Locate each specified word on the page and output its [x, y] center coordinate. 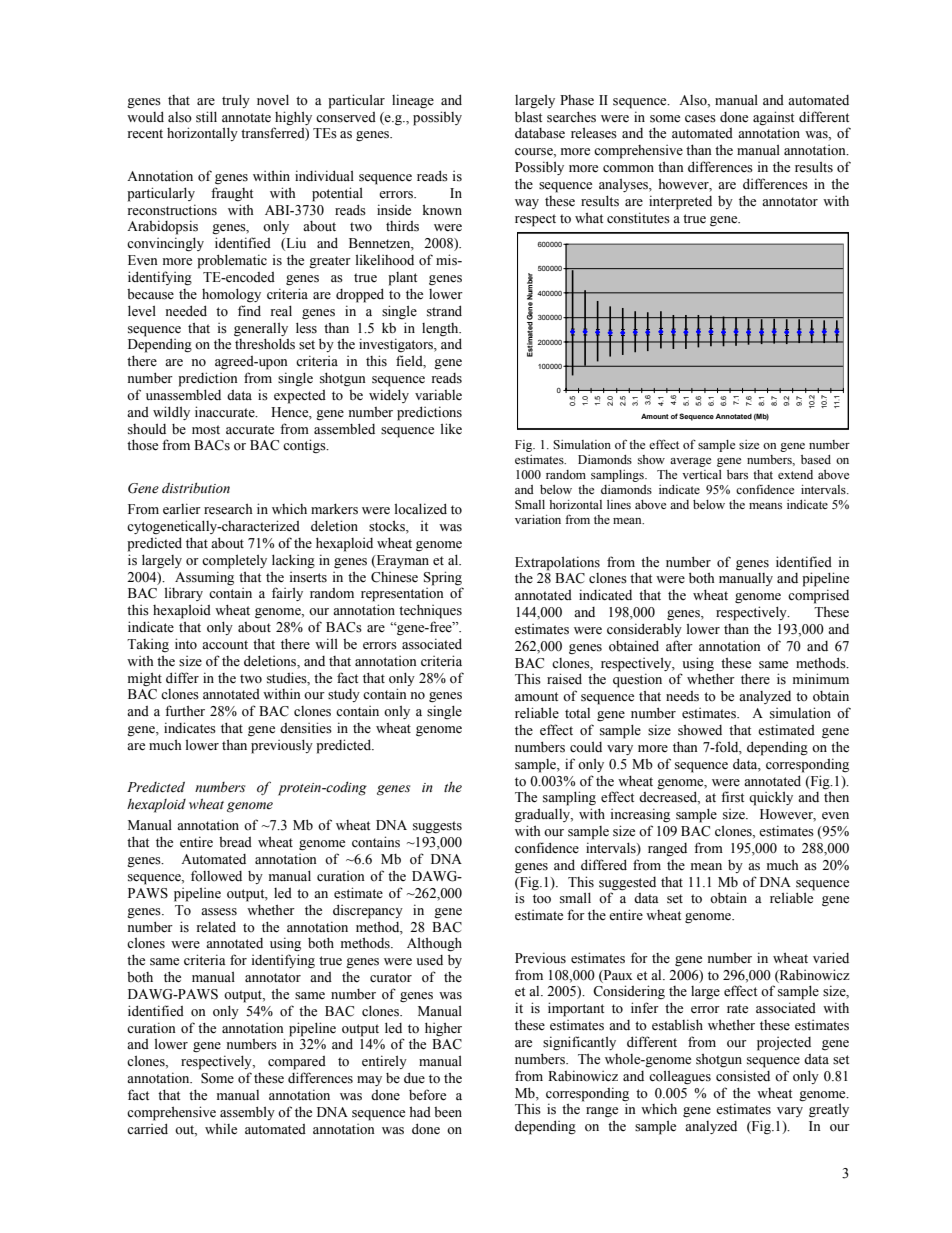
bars [737, 474]
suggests [437, 827]
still [206, 117]
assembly [247, 1113]
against [773, 118]
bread [235, 842]
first [732, 797]
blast [528, 117]
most [206, 430]
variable [438, 395]
